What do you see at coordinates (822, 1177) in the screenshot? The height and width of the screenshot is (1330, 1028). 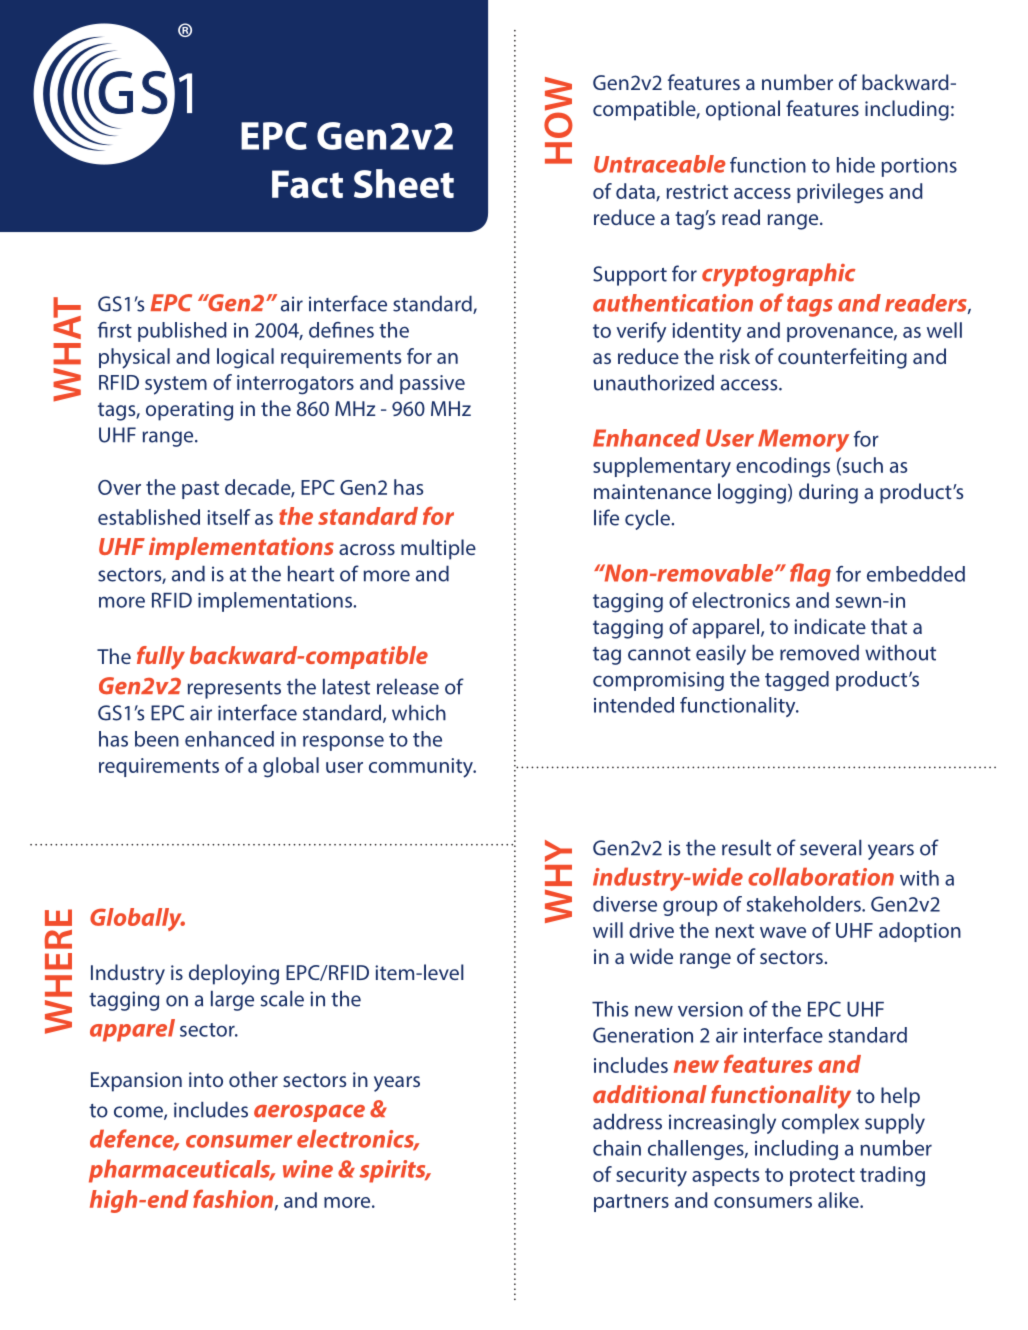 I see `protect` at bounding box center [822, 1177].
